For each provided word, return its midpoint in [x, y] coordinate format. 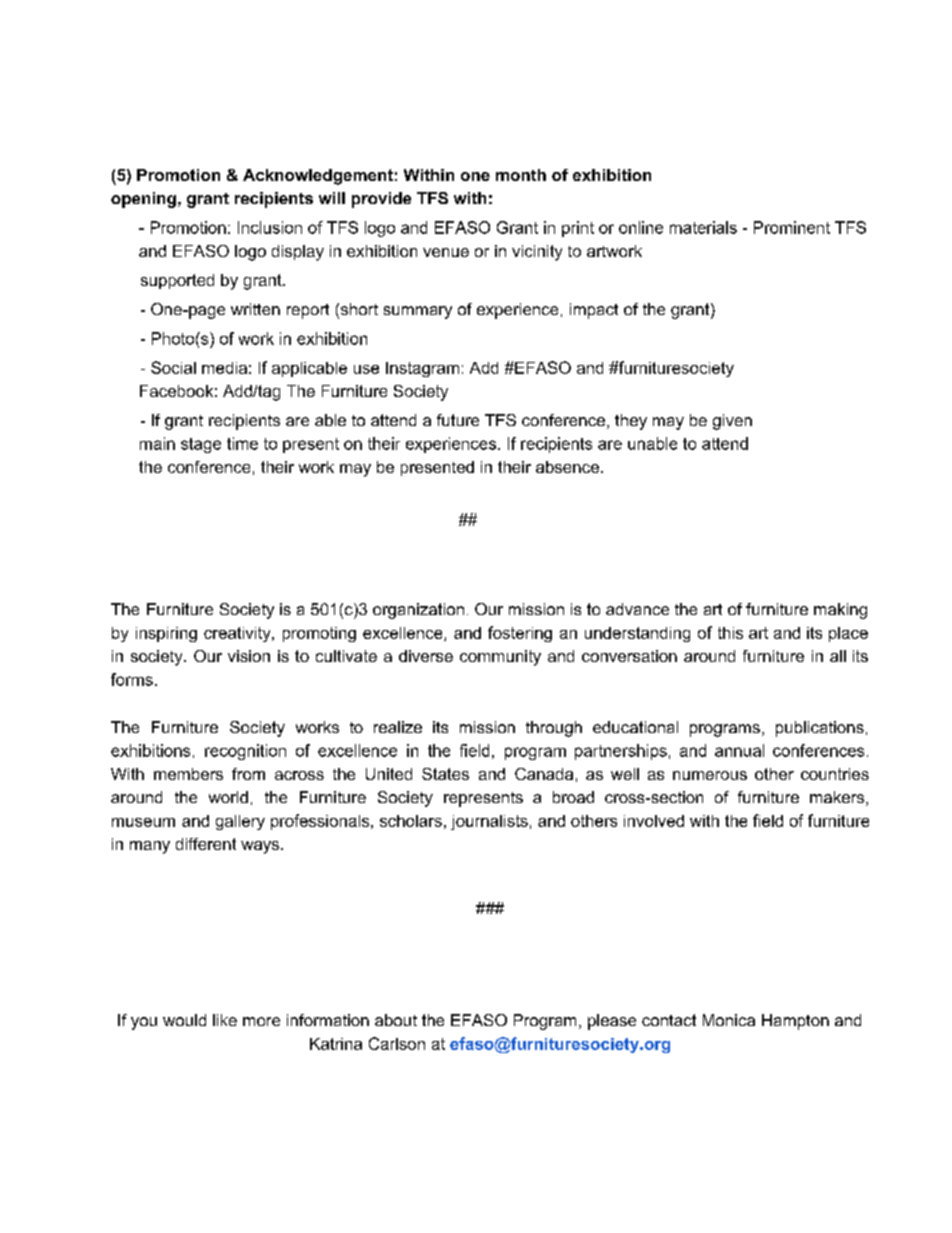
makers [838, 798]
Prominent [792, 227]
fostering [520, 634]
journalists [489, 822]
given [732, 422]
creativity [238, 634]
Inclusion [270, 227]
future [458, 420]
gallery [240, 822]
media [224, 368]
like [225, 1020]
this [730, 633]
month [521, 175]
